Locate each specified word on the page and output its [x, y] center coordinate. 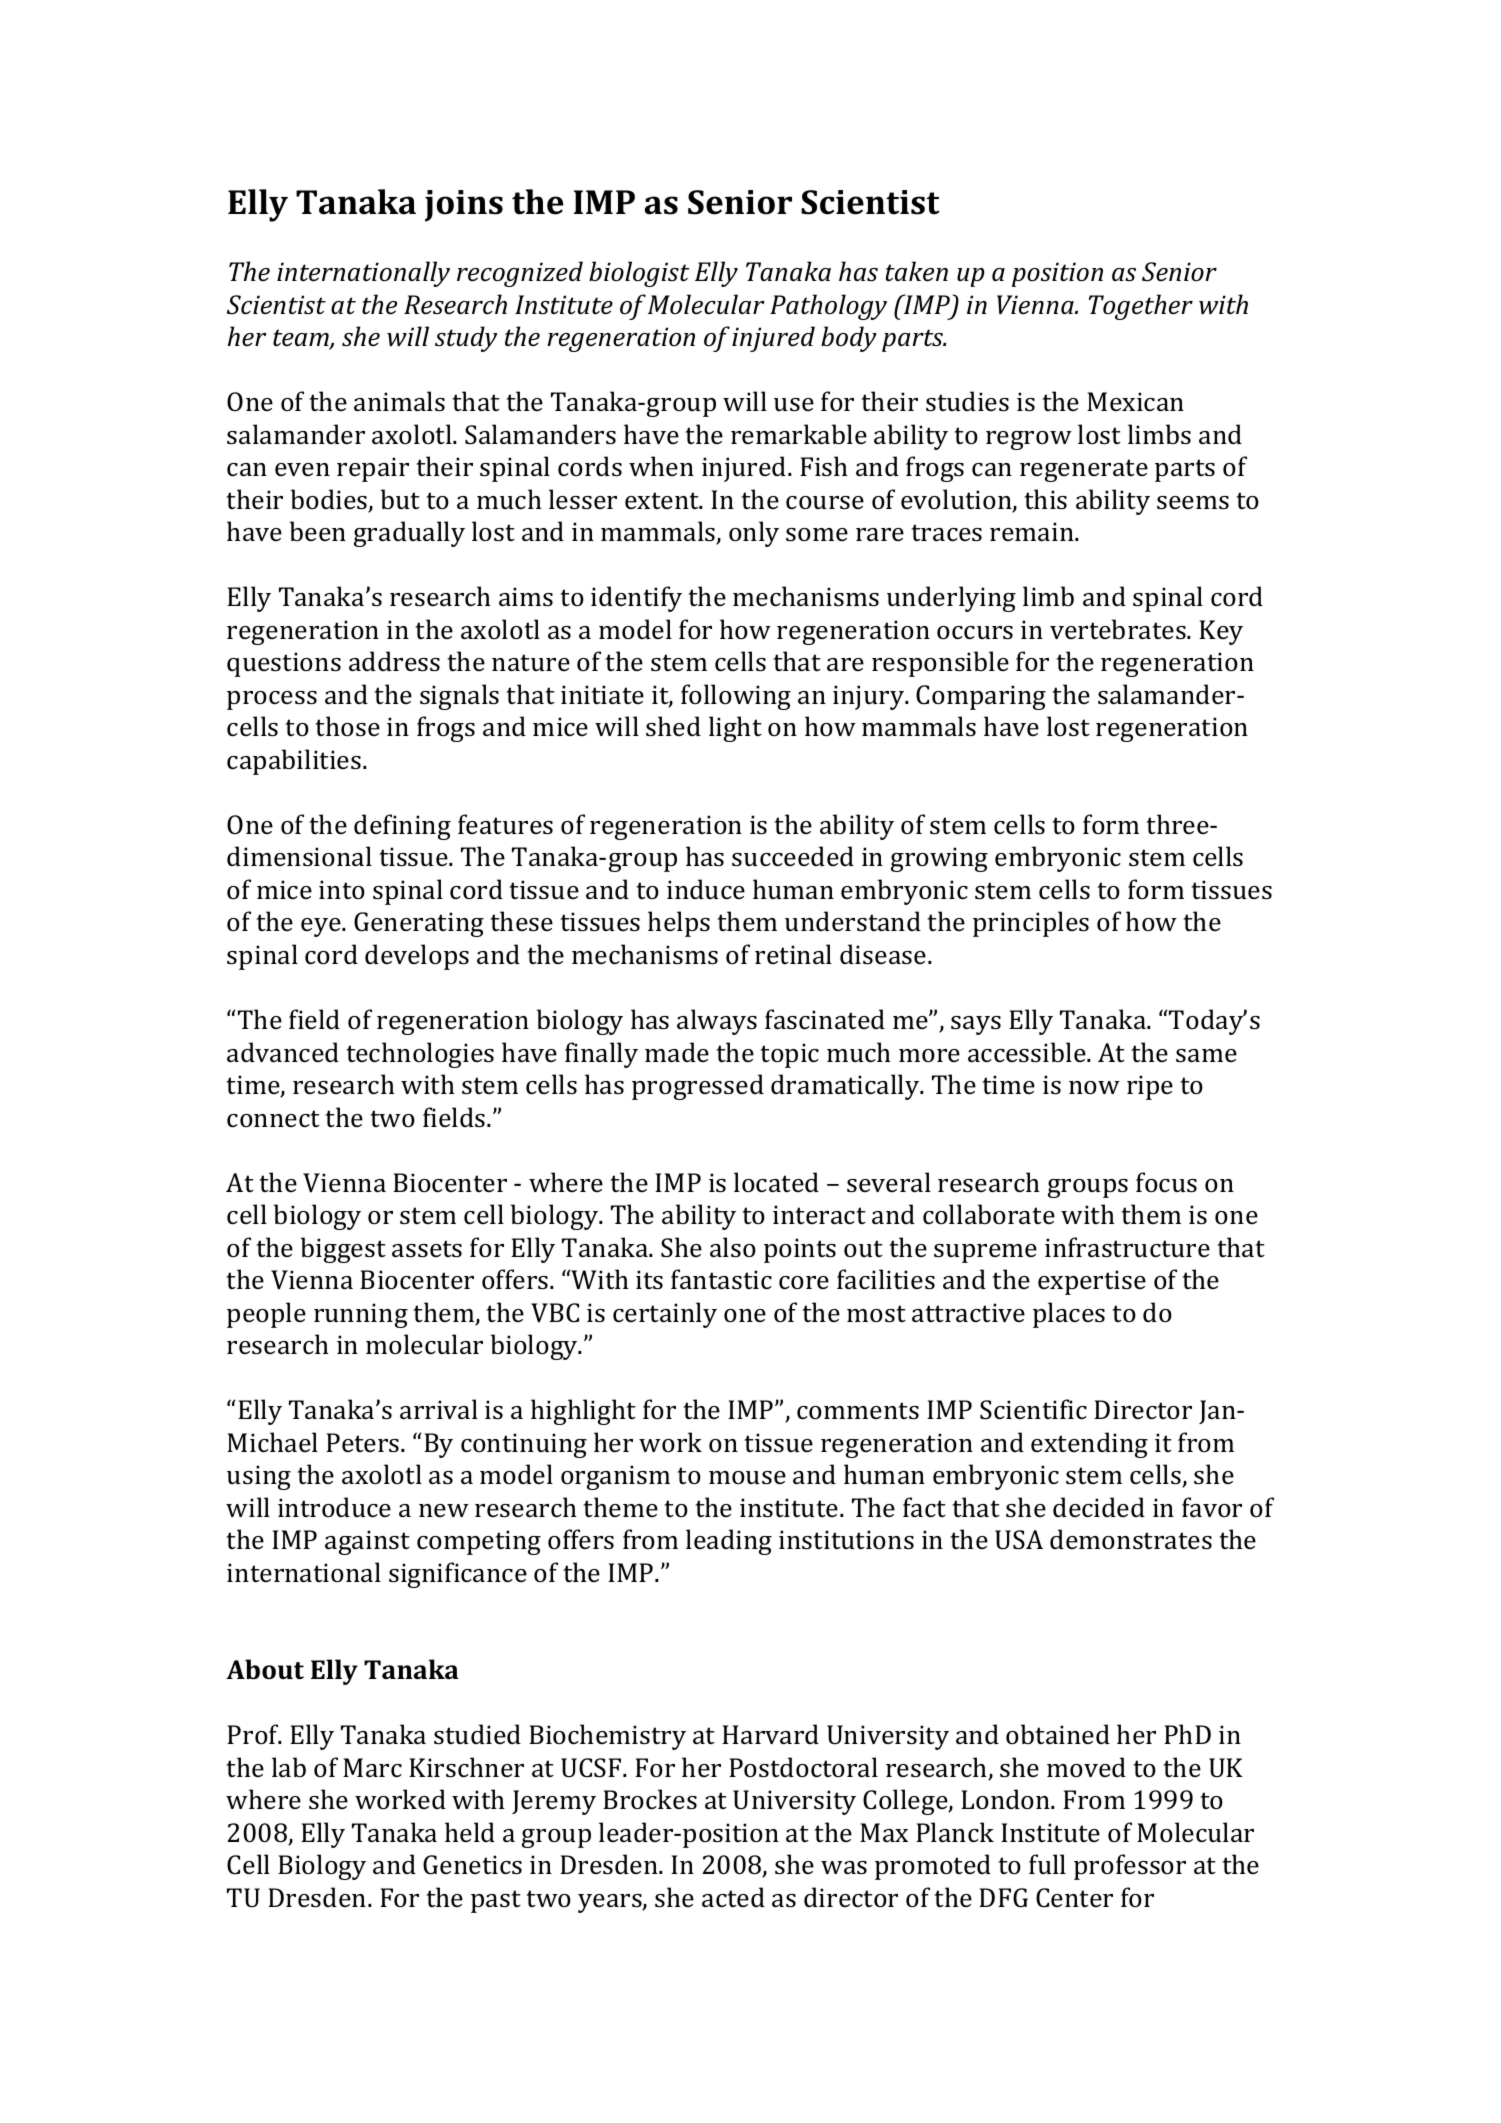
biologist [639, 274]
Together [1141, 307]
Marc [372, 1768]
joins [464, 206]
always [717, 1022]
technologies [420, 1055]
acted [733, 1897]
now [1094, 1087]
